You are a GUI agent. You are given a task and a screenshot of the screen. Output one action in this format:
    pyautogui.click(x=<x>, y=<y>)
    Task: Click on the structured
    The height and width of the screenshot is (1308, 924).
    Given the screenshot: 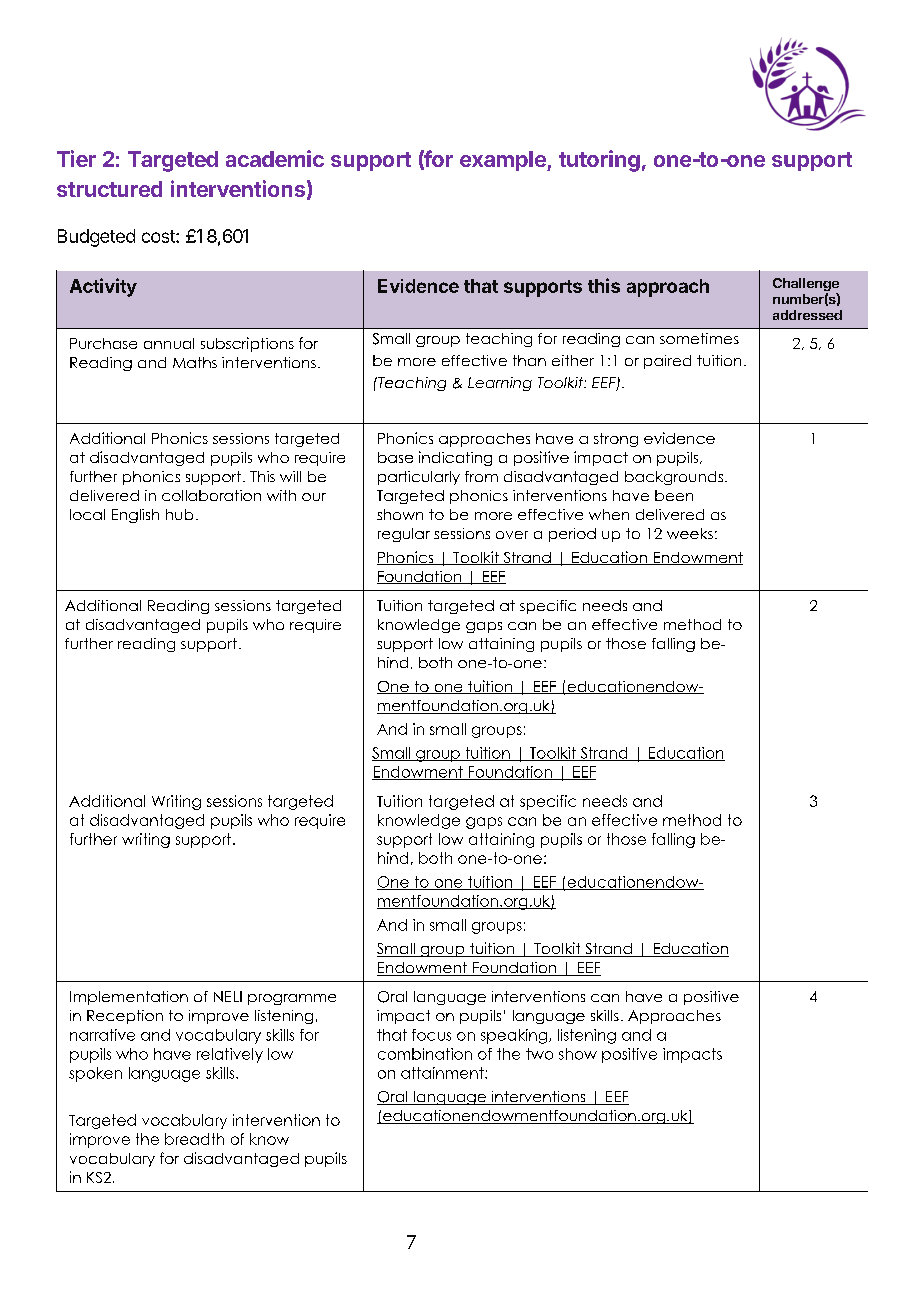 What is the action you would take?
    pyautogui.click(x=109, y=189)
